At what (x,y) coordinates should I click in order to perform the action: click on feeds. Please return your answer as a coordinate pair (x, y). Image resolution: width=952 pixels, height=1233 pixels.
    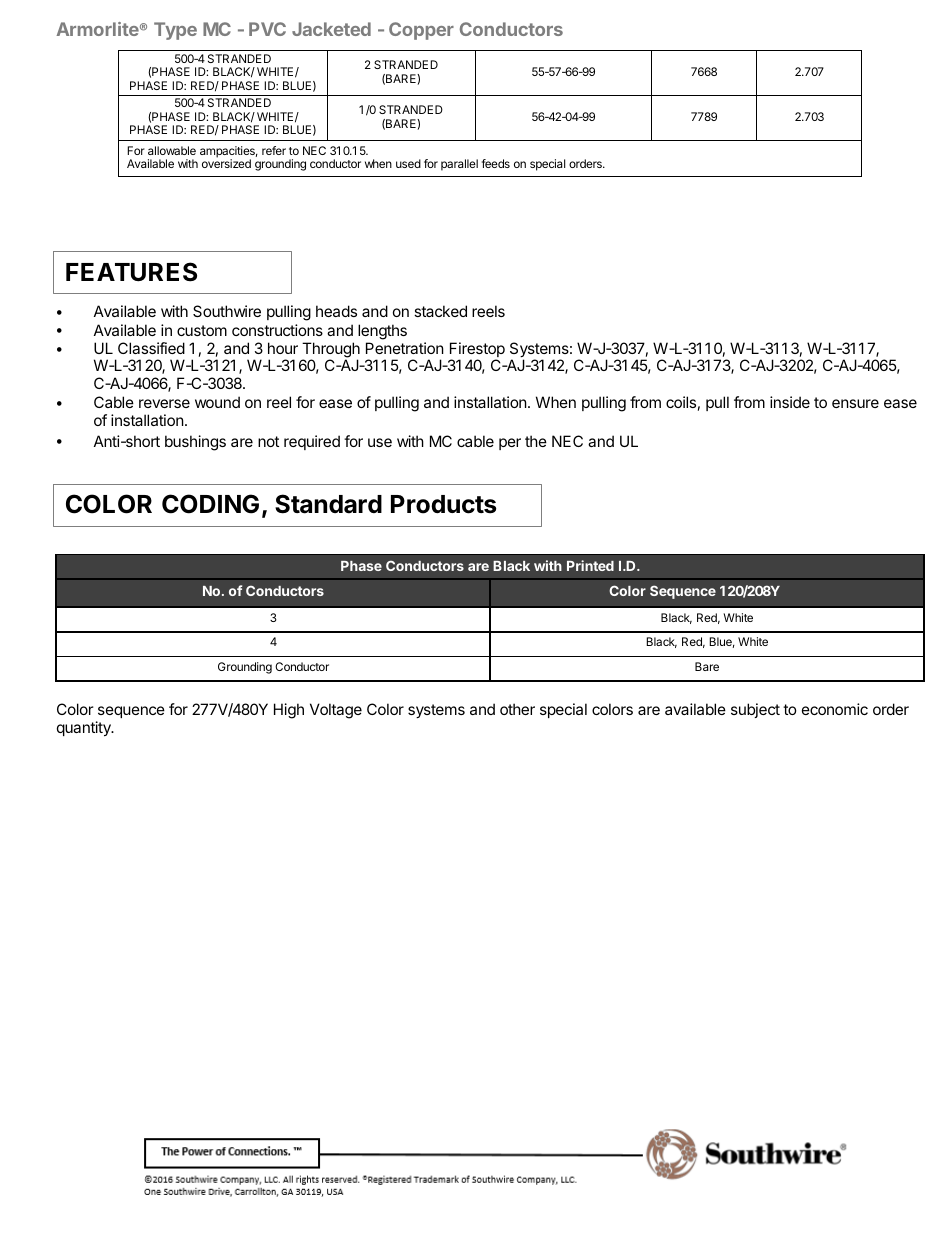
    Looking at the image, I should click on (496, 163).
